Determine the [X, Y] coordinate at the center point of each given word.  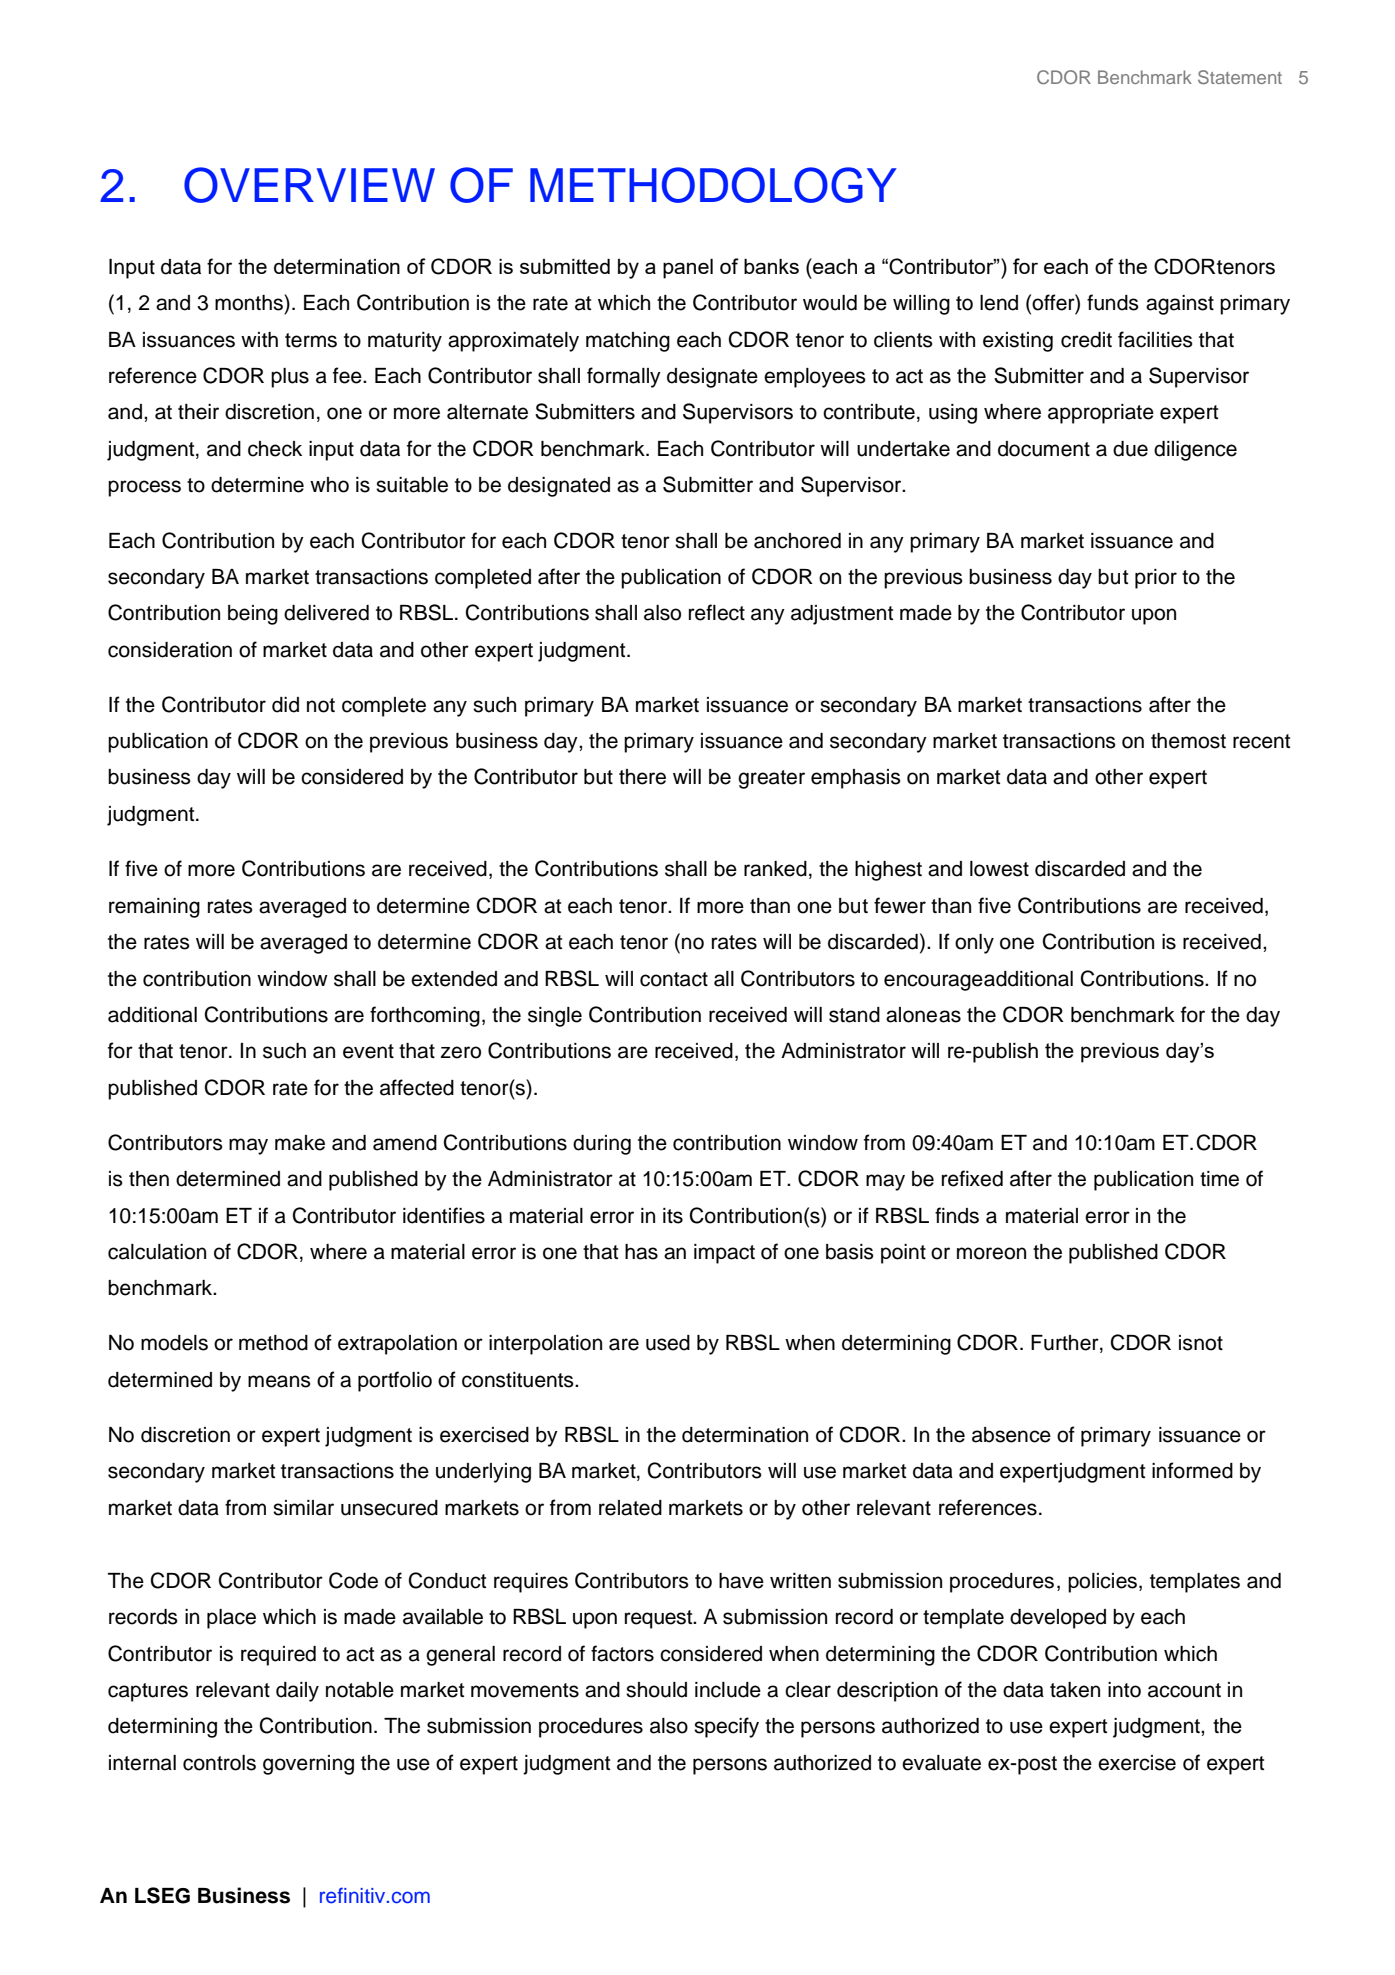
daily [297, 1692]
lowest [999, 869]
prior [1156, 579]
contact [674, 979]
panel [688, 269]
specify [726, 1727]
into [1124, 1690]
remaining [154, 908]
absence [1011, 1435]
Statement [1240, 77]
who [329, 485]
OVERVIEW [309, 185]
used [668, 1343]
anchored [797, 541]
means [279, 1381]
